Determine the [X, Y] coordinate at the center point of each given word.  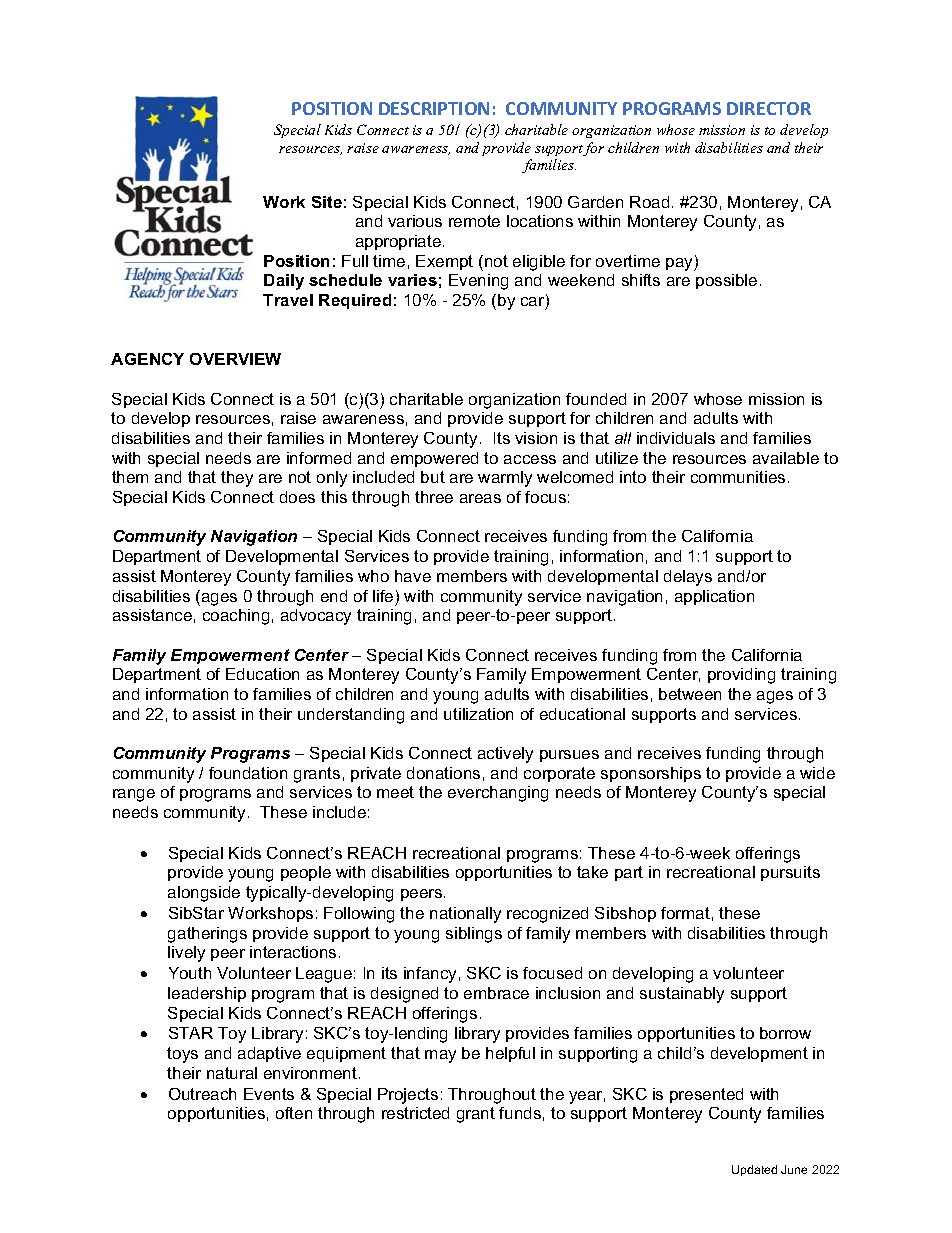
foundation [248, 773]
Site [327, 202]
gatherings [207, 935]
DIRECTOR [769, 108]
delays [688, 578]
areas [480, 498]
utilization [478, 714]
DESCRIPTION [434, 108]
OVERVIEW [235, 359]
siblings [474, 935]
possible [726, 281]
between [690, 694]
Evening [478, 282]
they [237, 479]
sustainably [682, 995]
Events [269, 1094]
